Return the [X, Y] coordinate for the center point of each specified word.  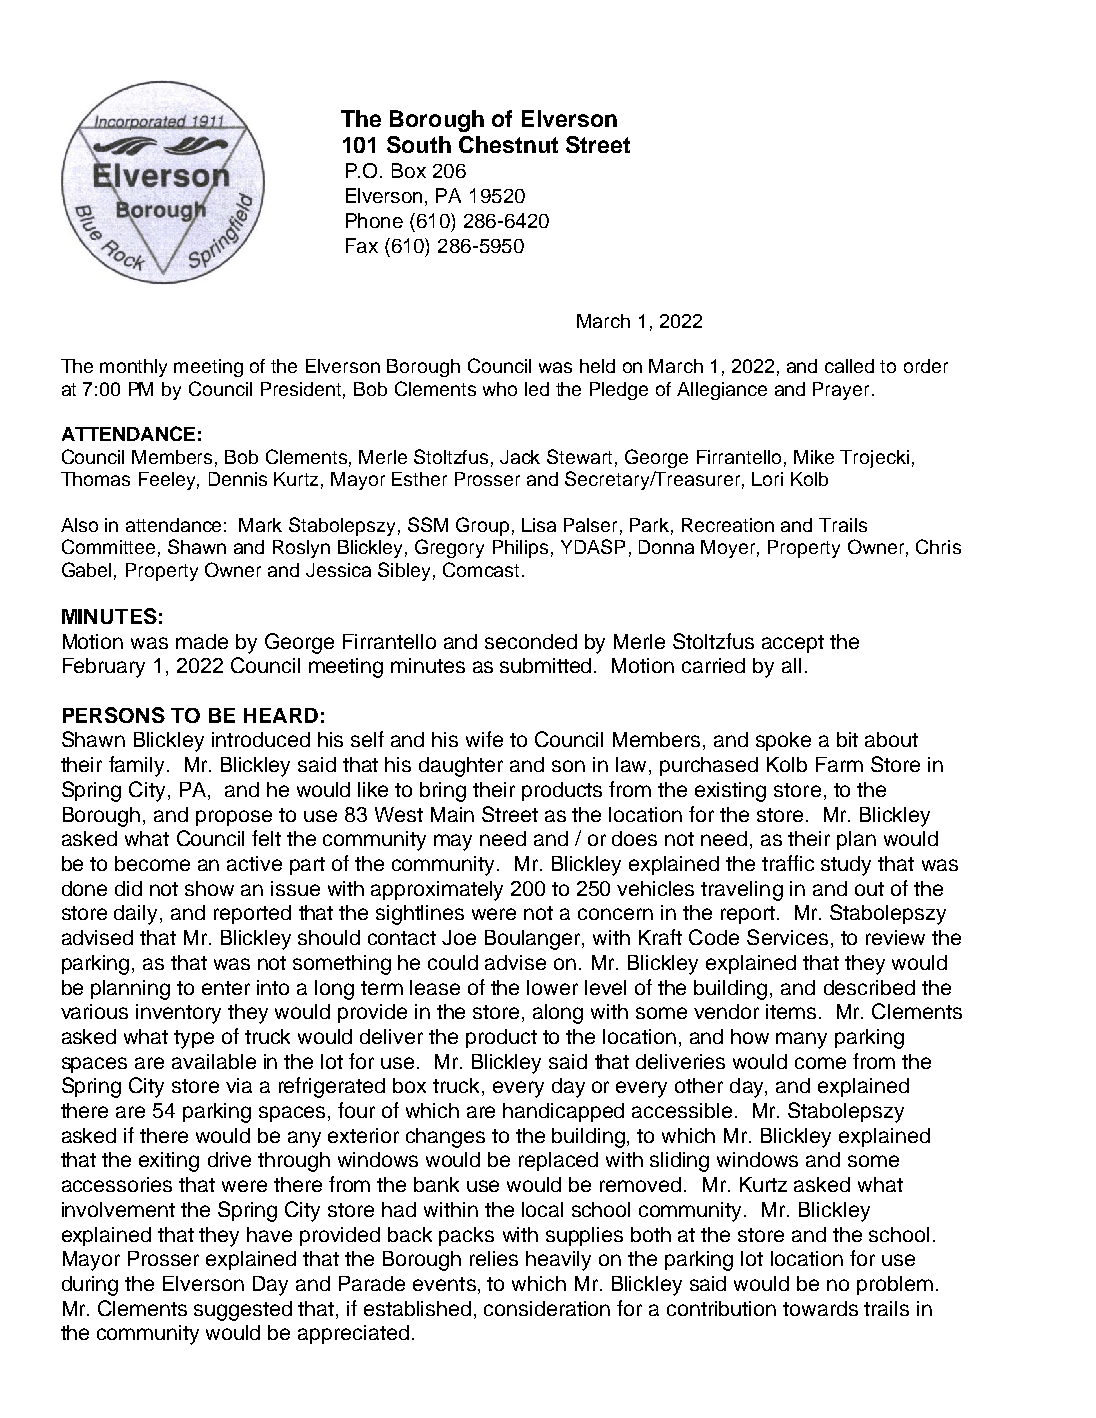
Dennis [238, 479]
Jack [520, 457]
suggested [243, 1311]
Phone [374, 220]
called [849, 366]
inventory [178, 1014]
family [136, 766]
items [791, 1011]
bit [847, 739]
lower [552, 987]
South [419, 144]
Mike [814, 457]
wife [484, 739]
